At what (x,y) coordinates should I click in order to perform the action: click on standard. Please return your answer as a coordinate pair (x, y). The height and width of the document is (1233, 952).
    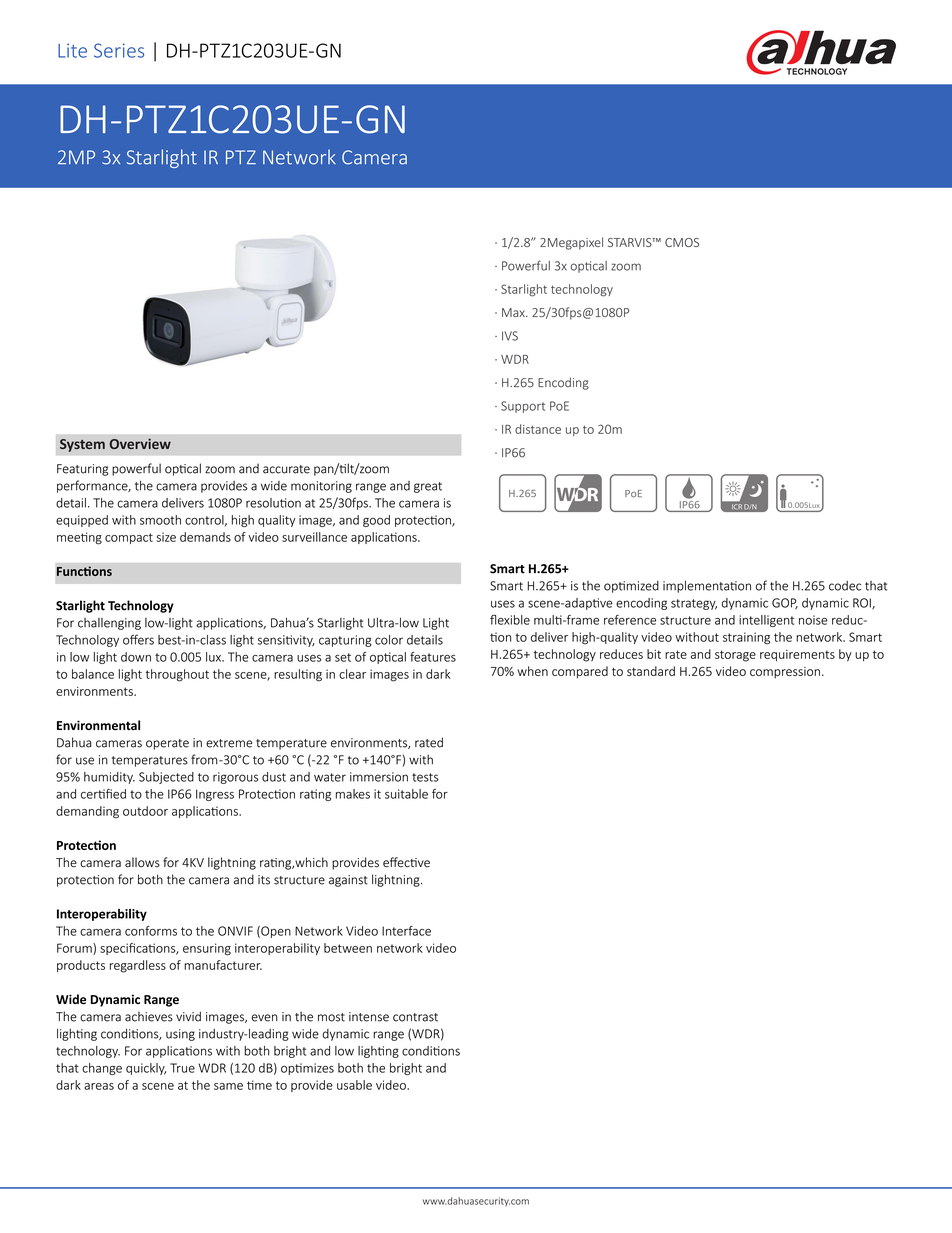
    Looking at the image, I should click on (651, 671).
